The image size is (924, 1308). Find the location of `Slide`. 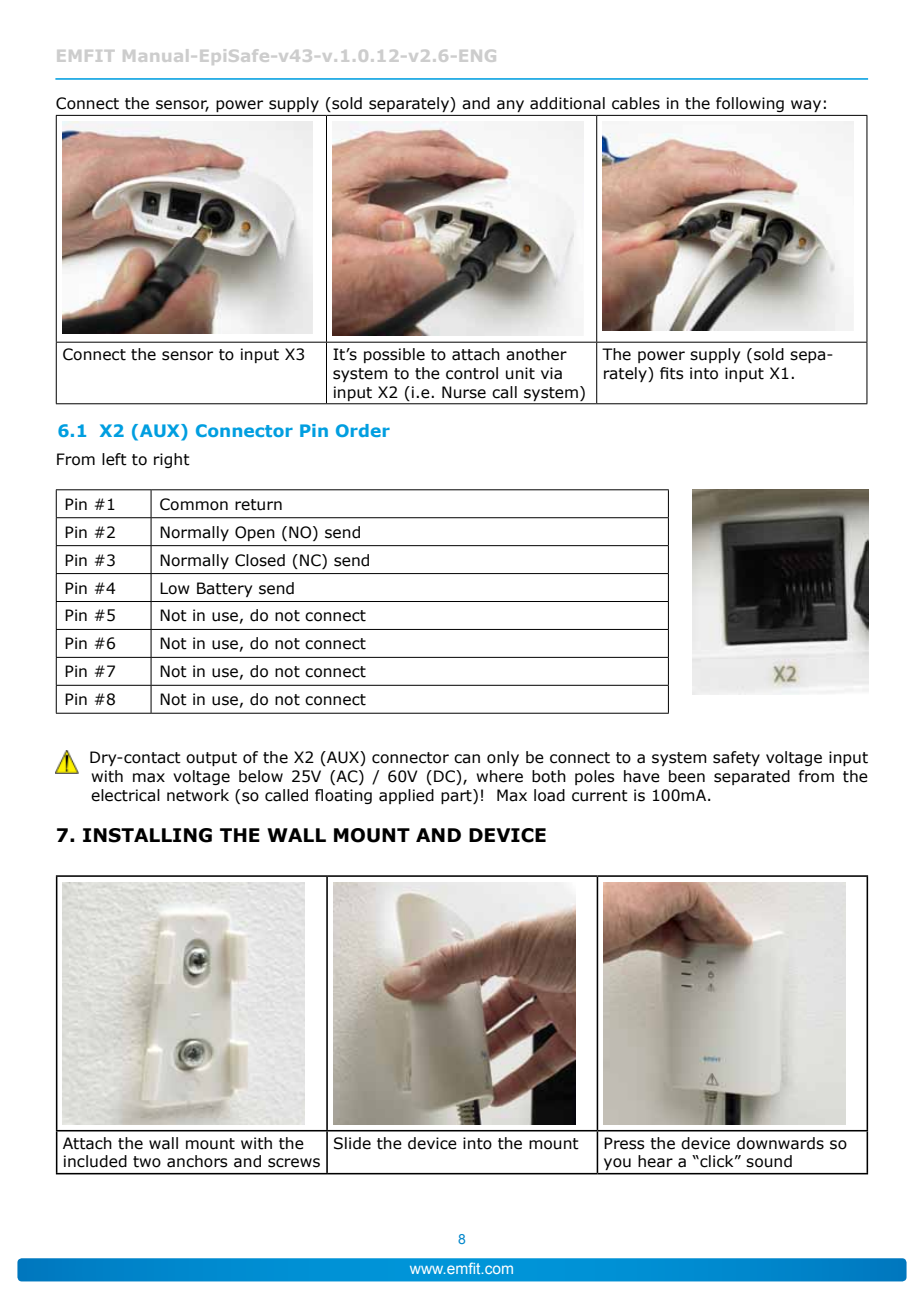

Slide is located at coordinates (352, 1143).
